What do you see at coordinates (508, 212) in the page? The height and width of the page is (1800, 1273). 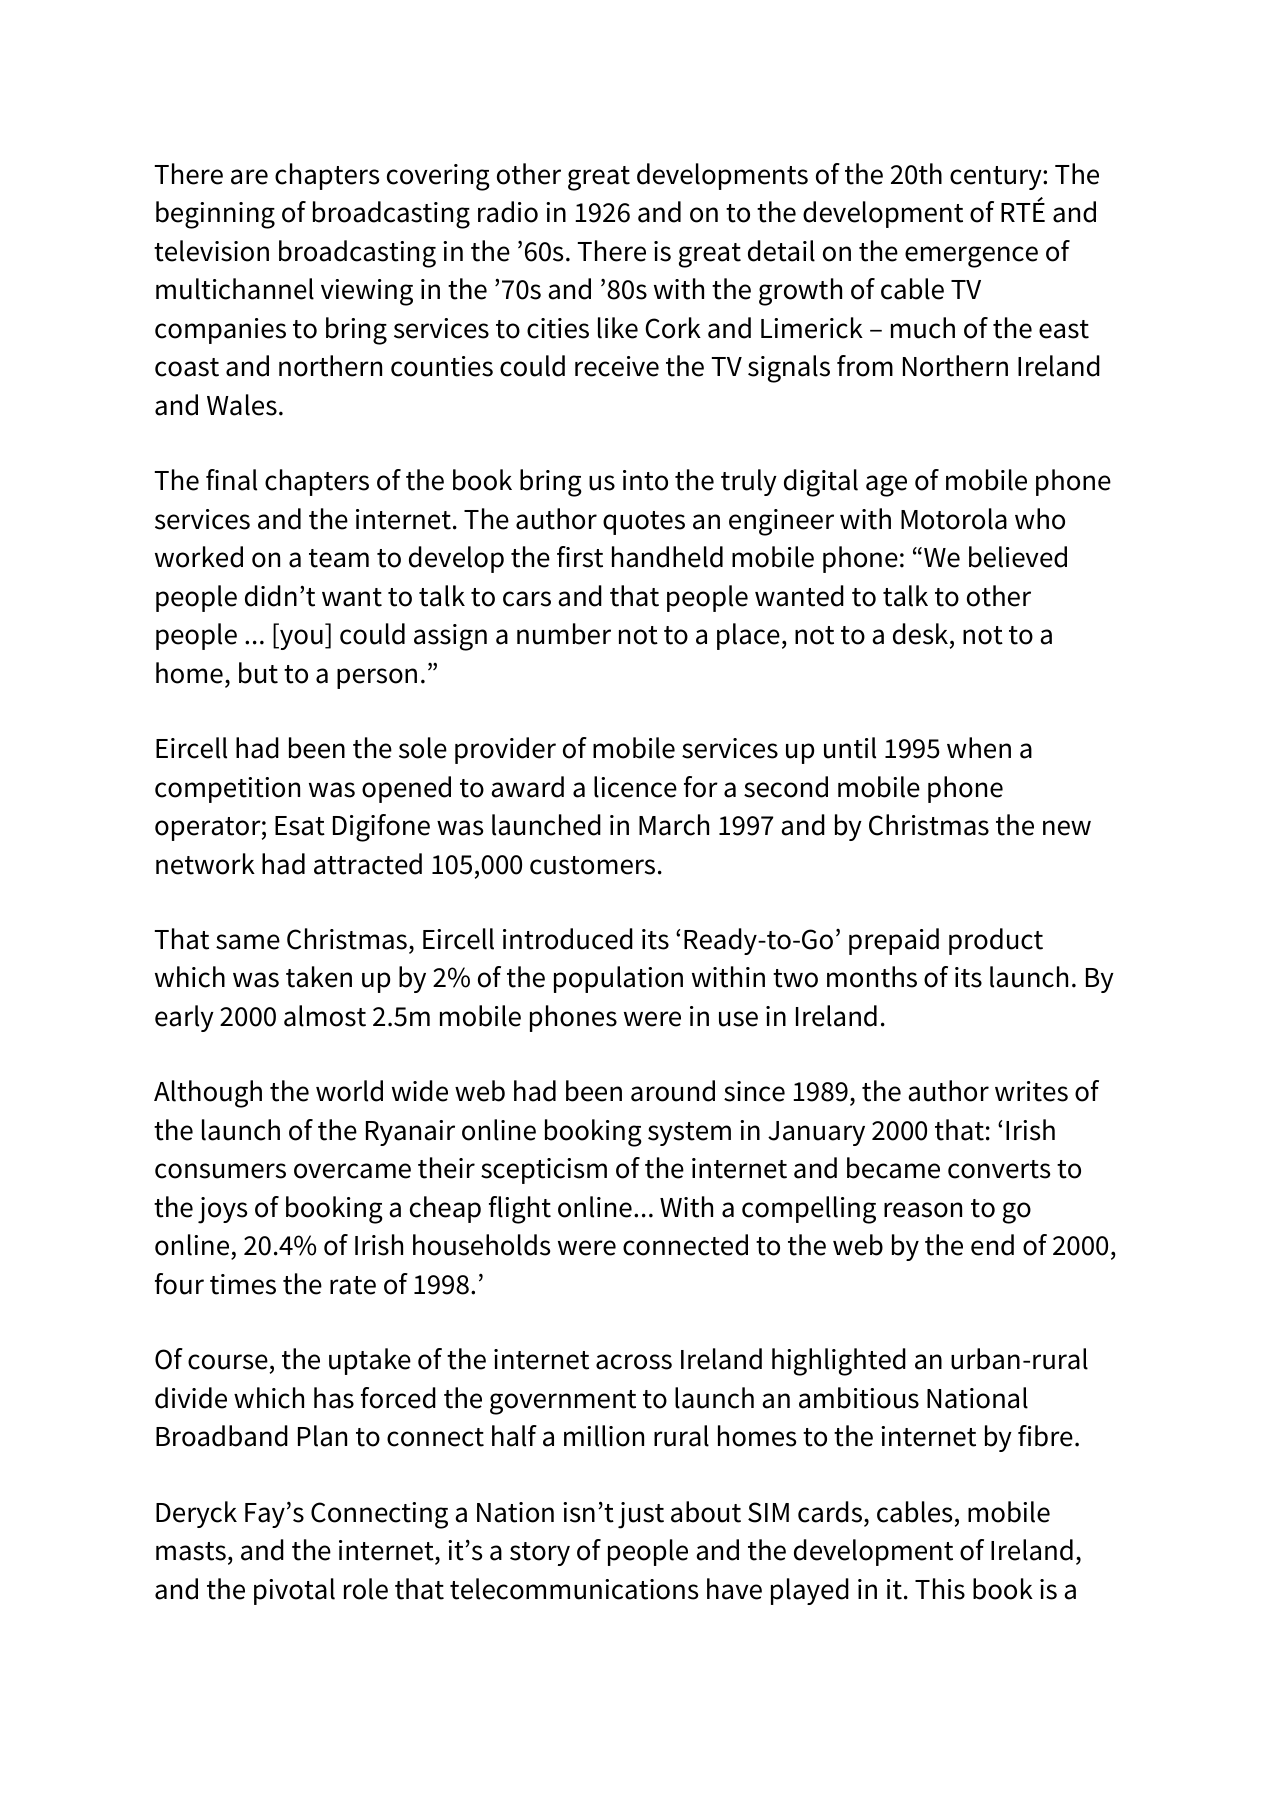 I see `radio` at bounding box center [508, 212].
